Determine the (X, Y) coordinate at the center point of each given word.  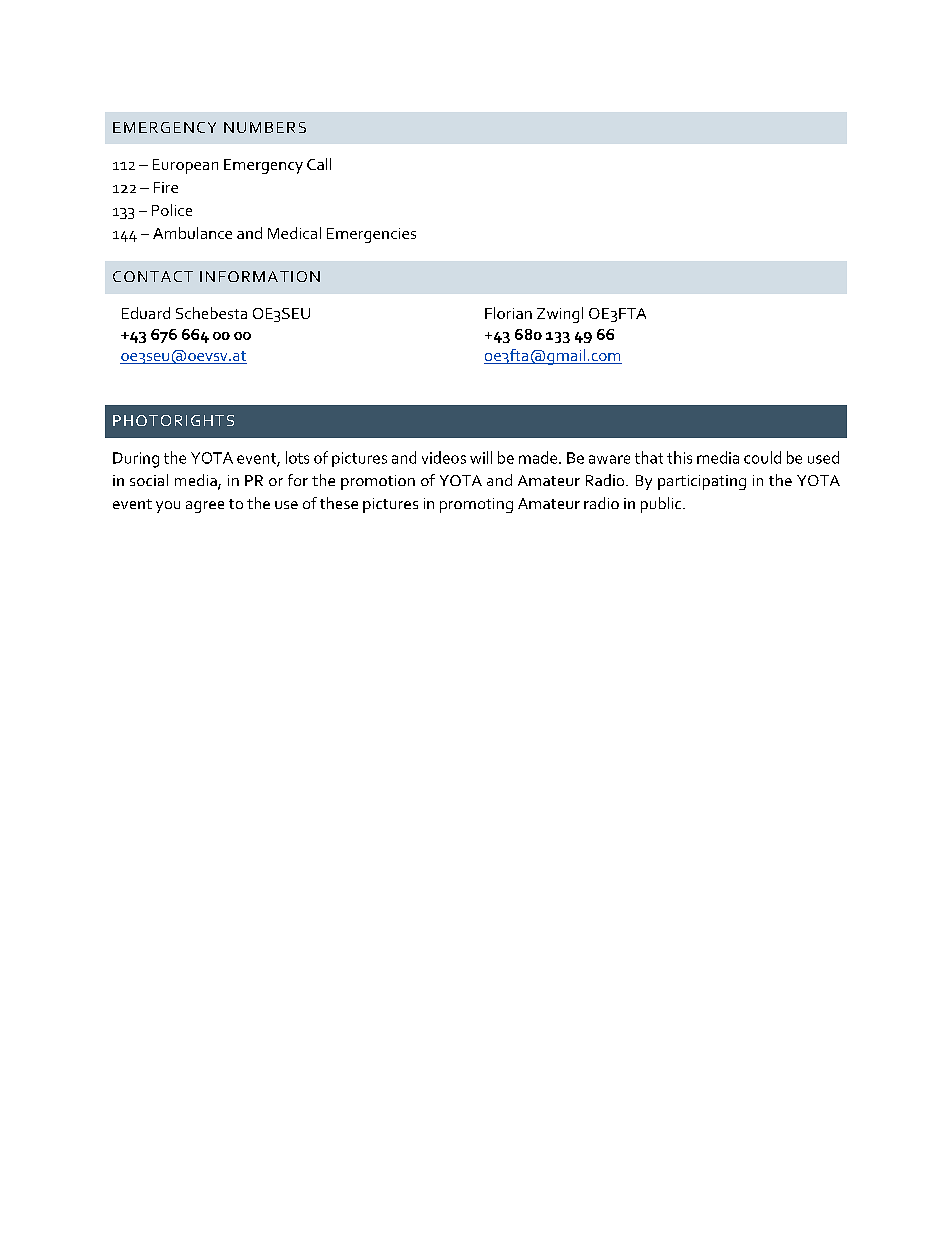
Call (319, 164)
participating (702, 482)
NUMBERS (265, 127)
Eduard (146, 313)
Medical (294, 233)
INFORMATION (260, 276)
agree (205, 507)
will (481, 457)
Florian (508, 313)
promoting (476, 505)
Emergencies (371, 235)
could (762, 457)
